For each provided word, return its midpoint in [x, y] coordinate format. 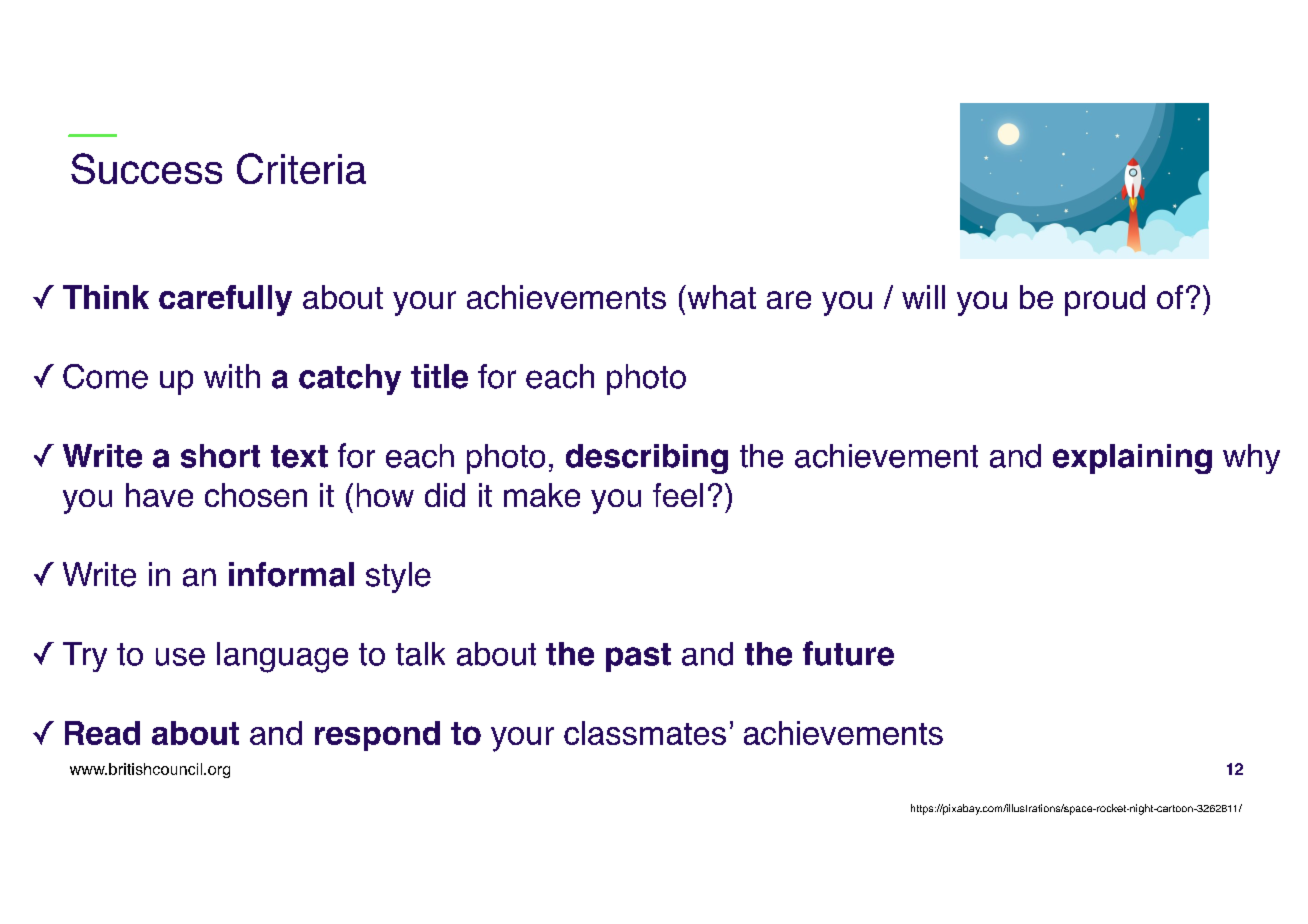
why [1251, 459]
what [720, 297]
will [923, 297]
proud [1105, 300]
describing [647, 459]
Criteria [301, 168]
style [398, 577]
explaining [1132, 459]
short [220, 456]
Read [102, 733]
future [848, 653]
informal [291, 574]
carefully [225, 300]
